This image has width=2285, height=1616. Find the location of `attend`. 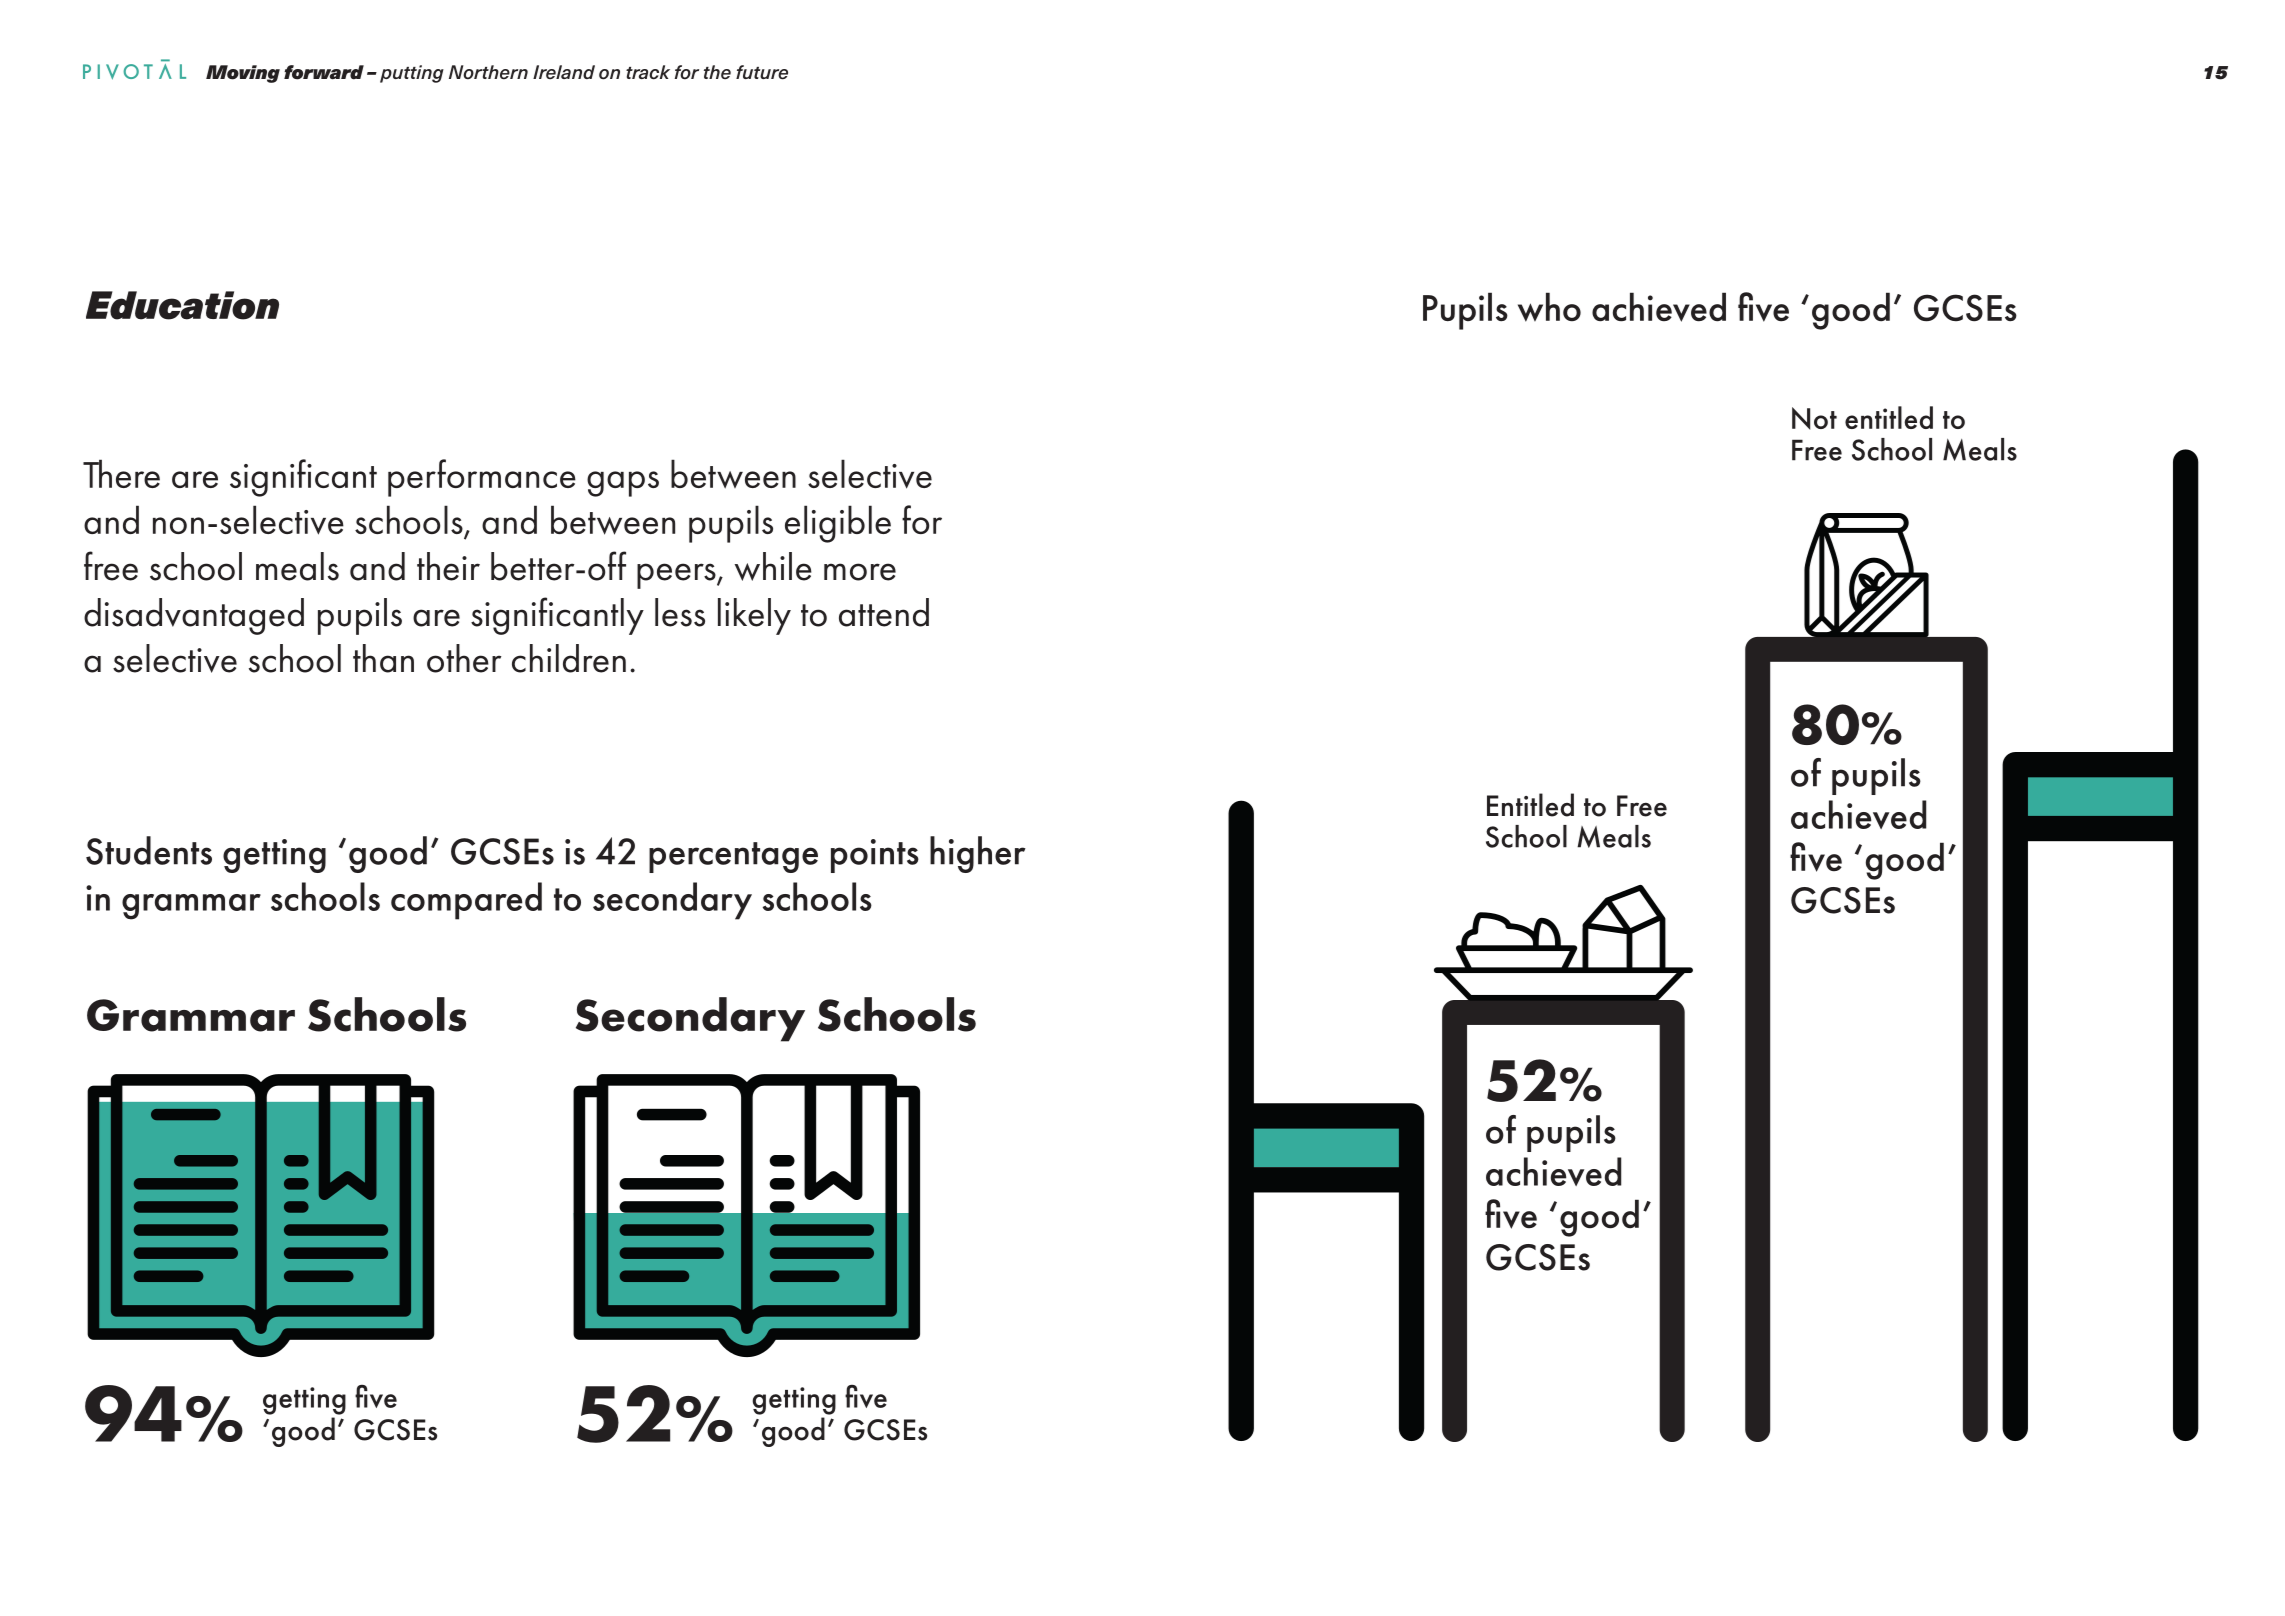

attend is located at coordinates (884, 612).
